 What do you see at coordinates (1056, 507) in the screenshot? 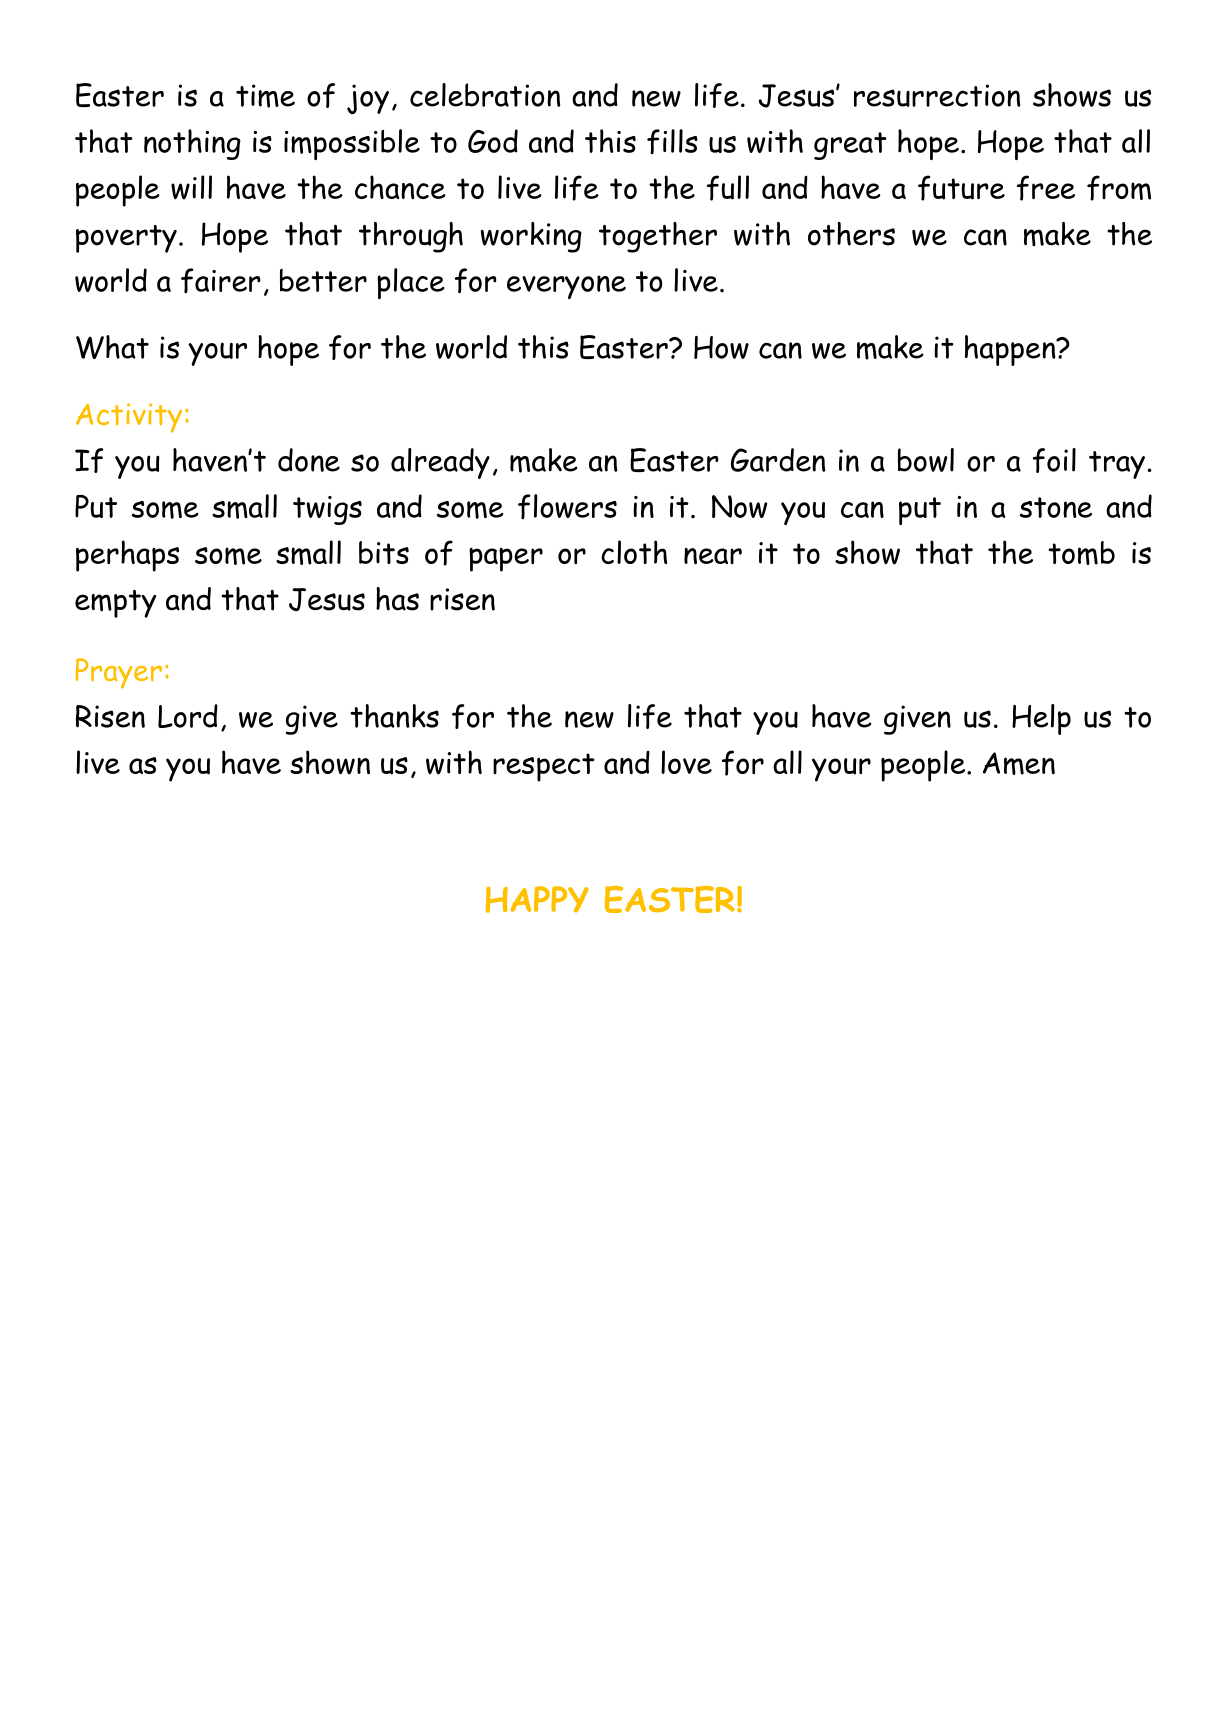
I see `stone` at bounding box center [1056, 507].
